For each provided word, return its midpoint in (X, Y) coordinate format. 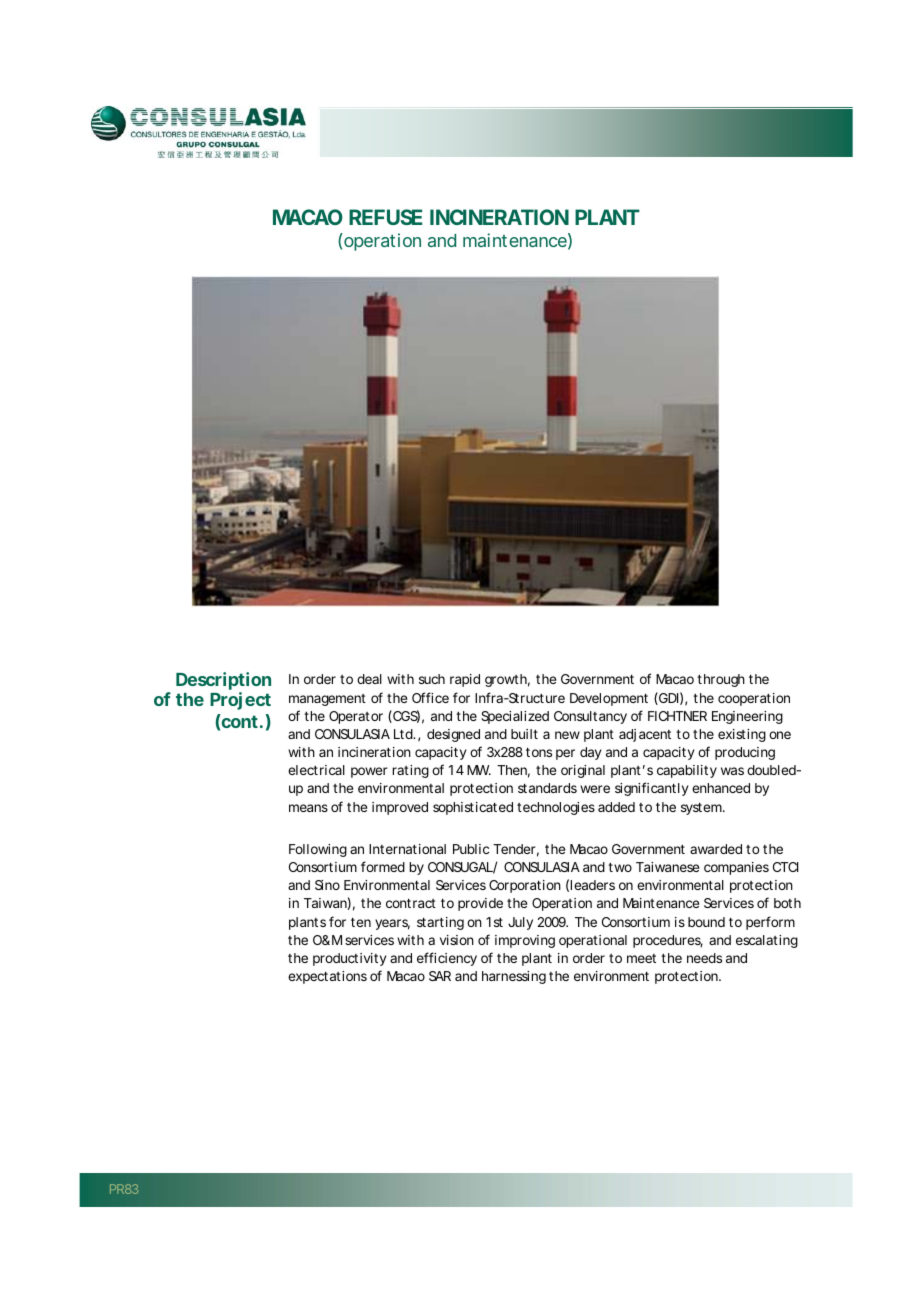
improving (525, 941)
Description (223, 681)
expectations (327, 977)
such (432, 679)
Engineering (747, 717)
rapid (465, 680)
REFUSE (385, 217)
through (721, 680)
